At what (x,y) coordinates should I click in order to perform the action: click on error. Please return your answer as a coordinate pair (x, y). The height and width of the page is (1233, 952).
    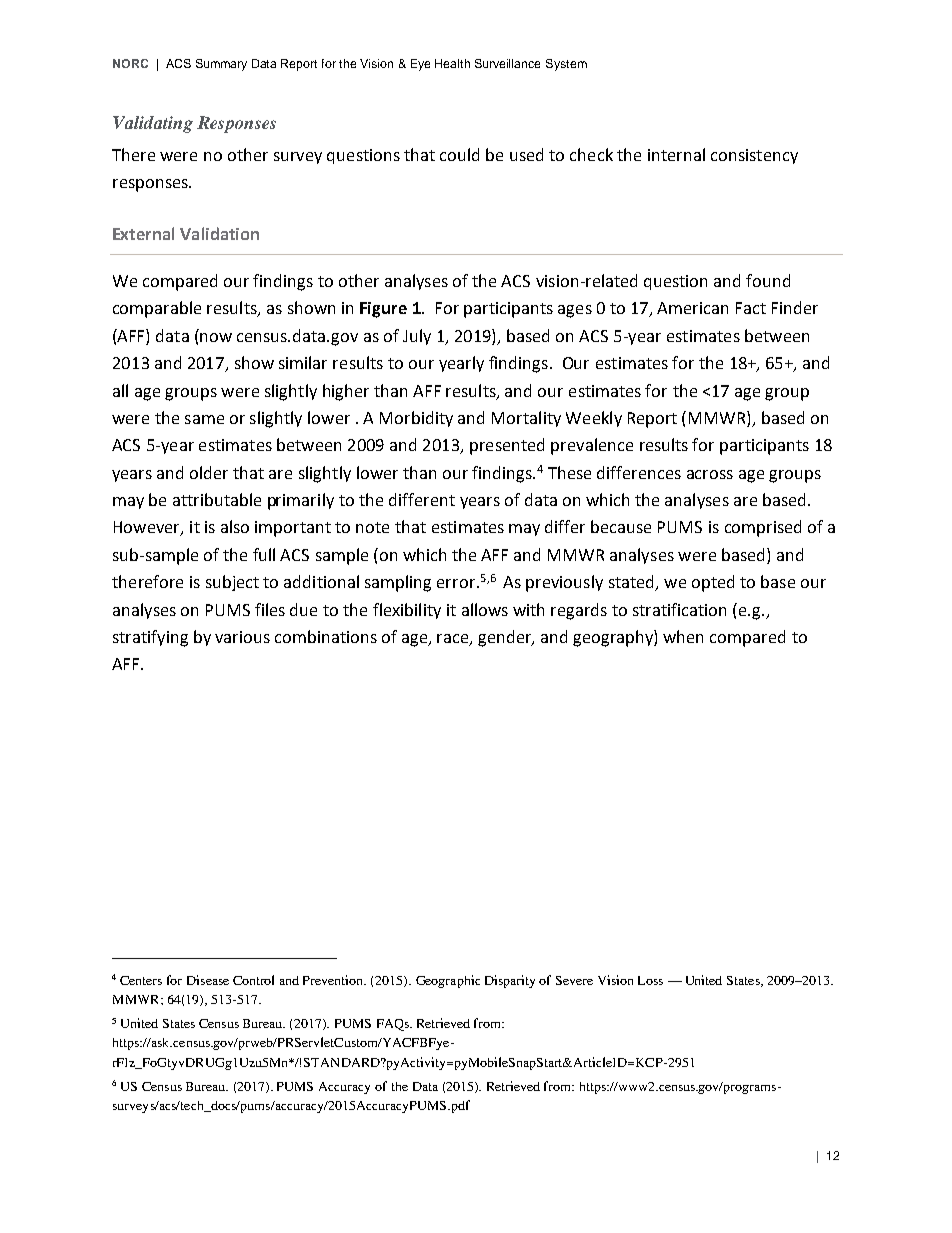
    Looking at the image, I should click on (456, 583).
